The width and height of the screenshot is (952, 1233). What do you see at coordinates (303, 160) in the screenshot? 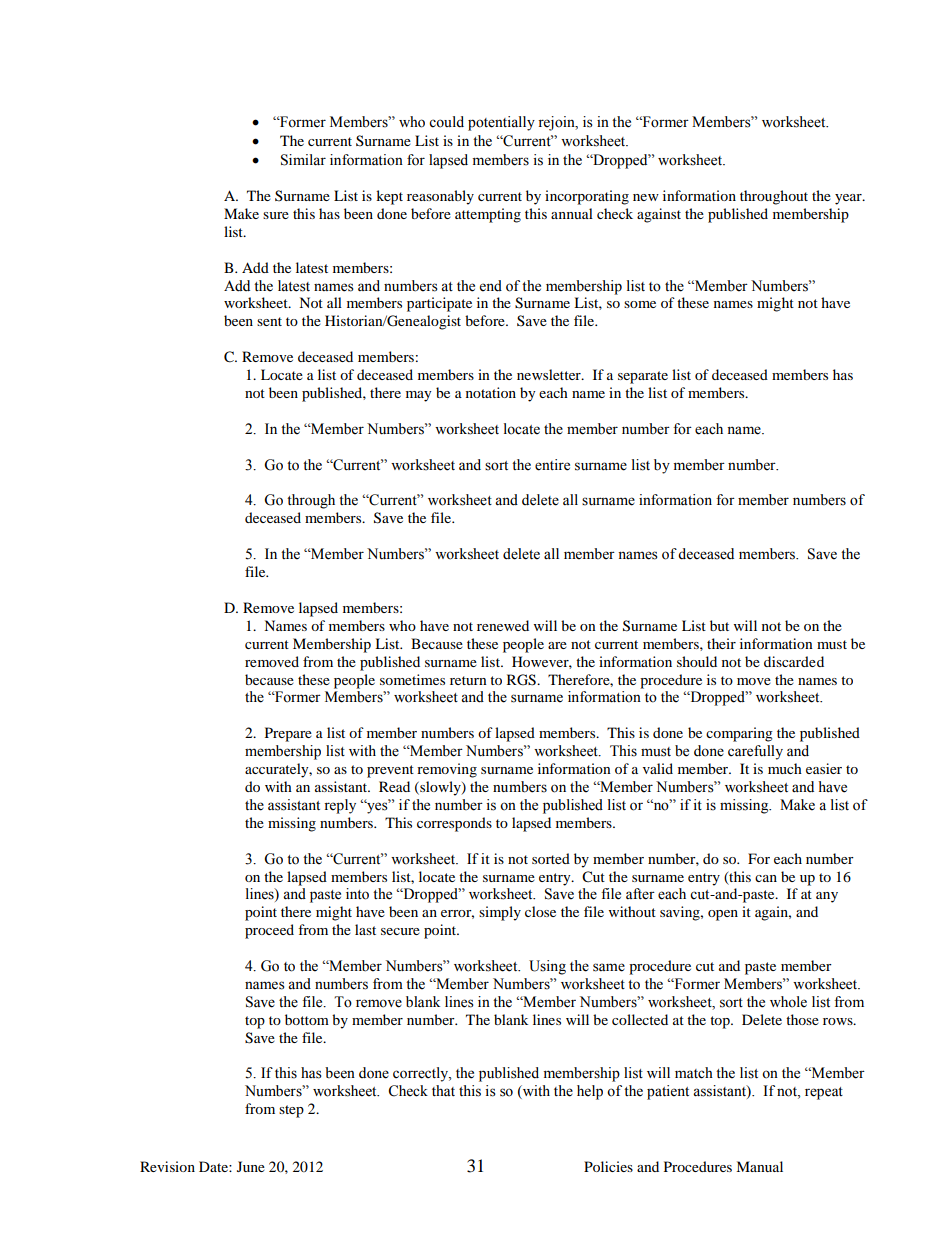
I see `Similar` at bounding box center [303, 160].
